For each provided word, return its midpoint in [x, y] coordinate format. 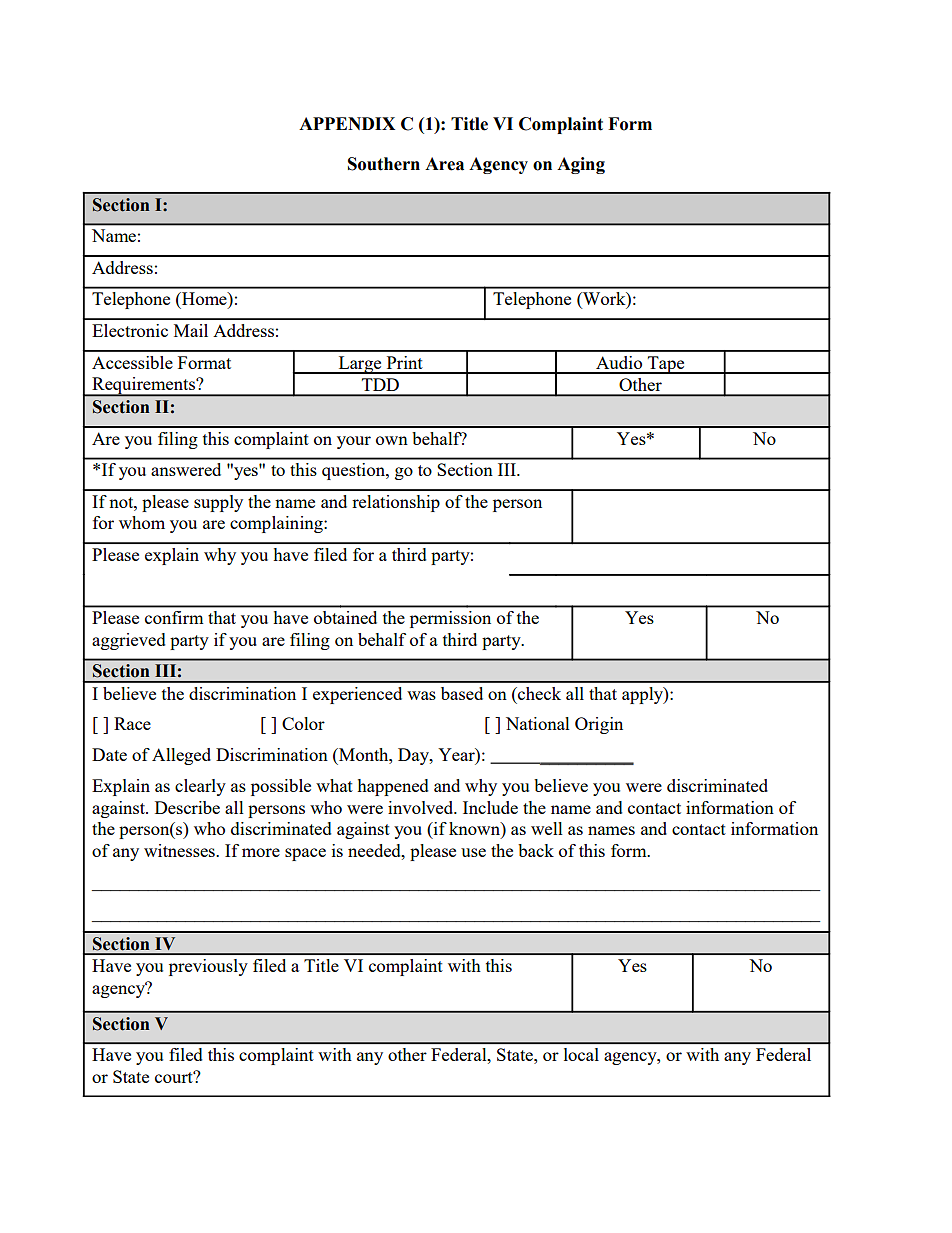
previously [208, 967]
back [536, 850]
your [354, 442]
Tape [666, 365]
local [581, 1054]
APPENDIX [347, 123]
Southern [384, 164]
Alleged [181, 756]
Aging [581, 165]
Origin [599, 725]
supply [218, 503]
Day [414, 756]
